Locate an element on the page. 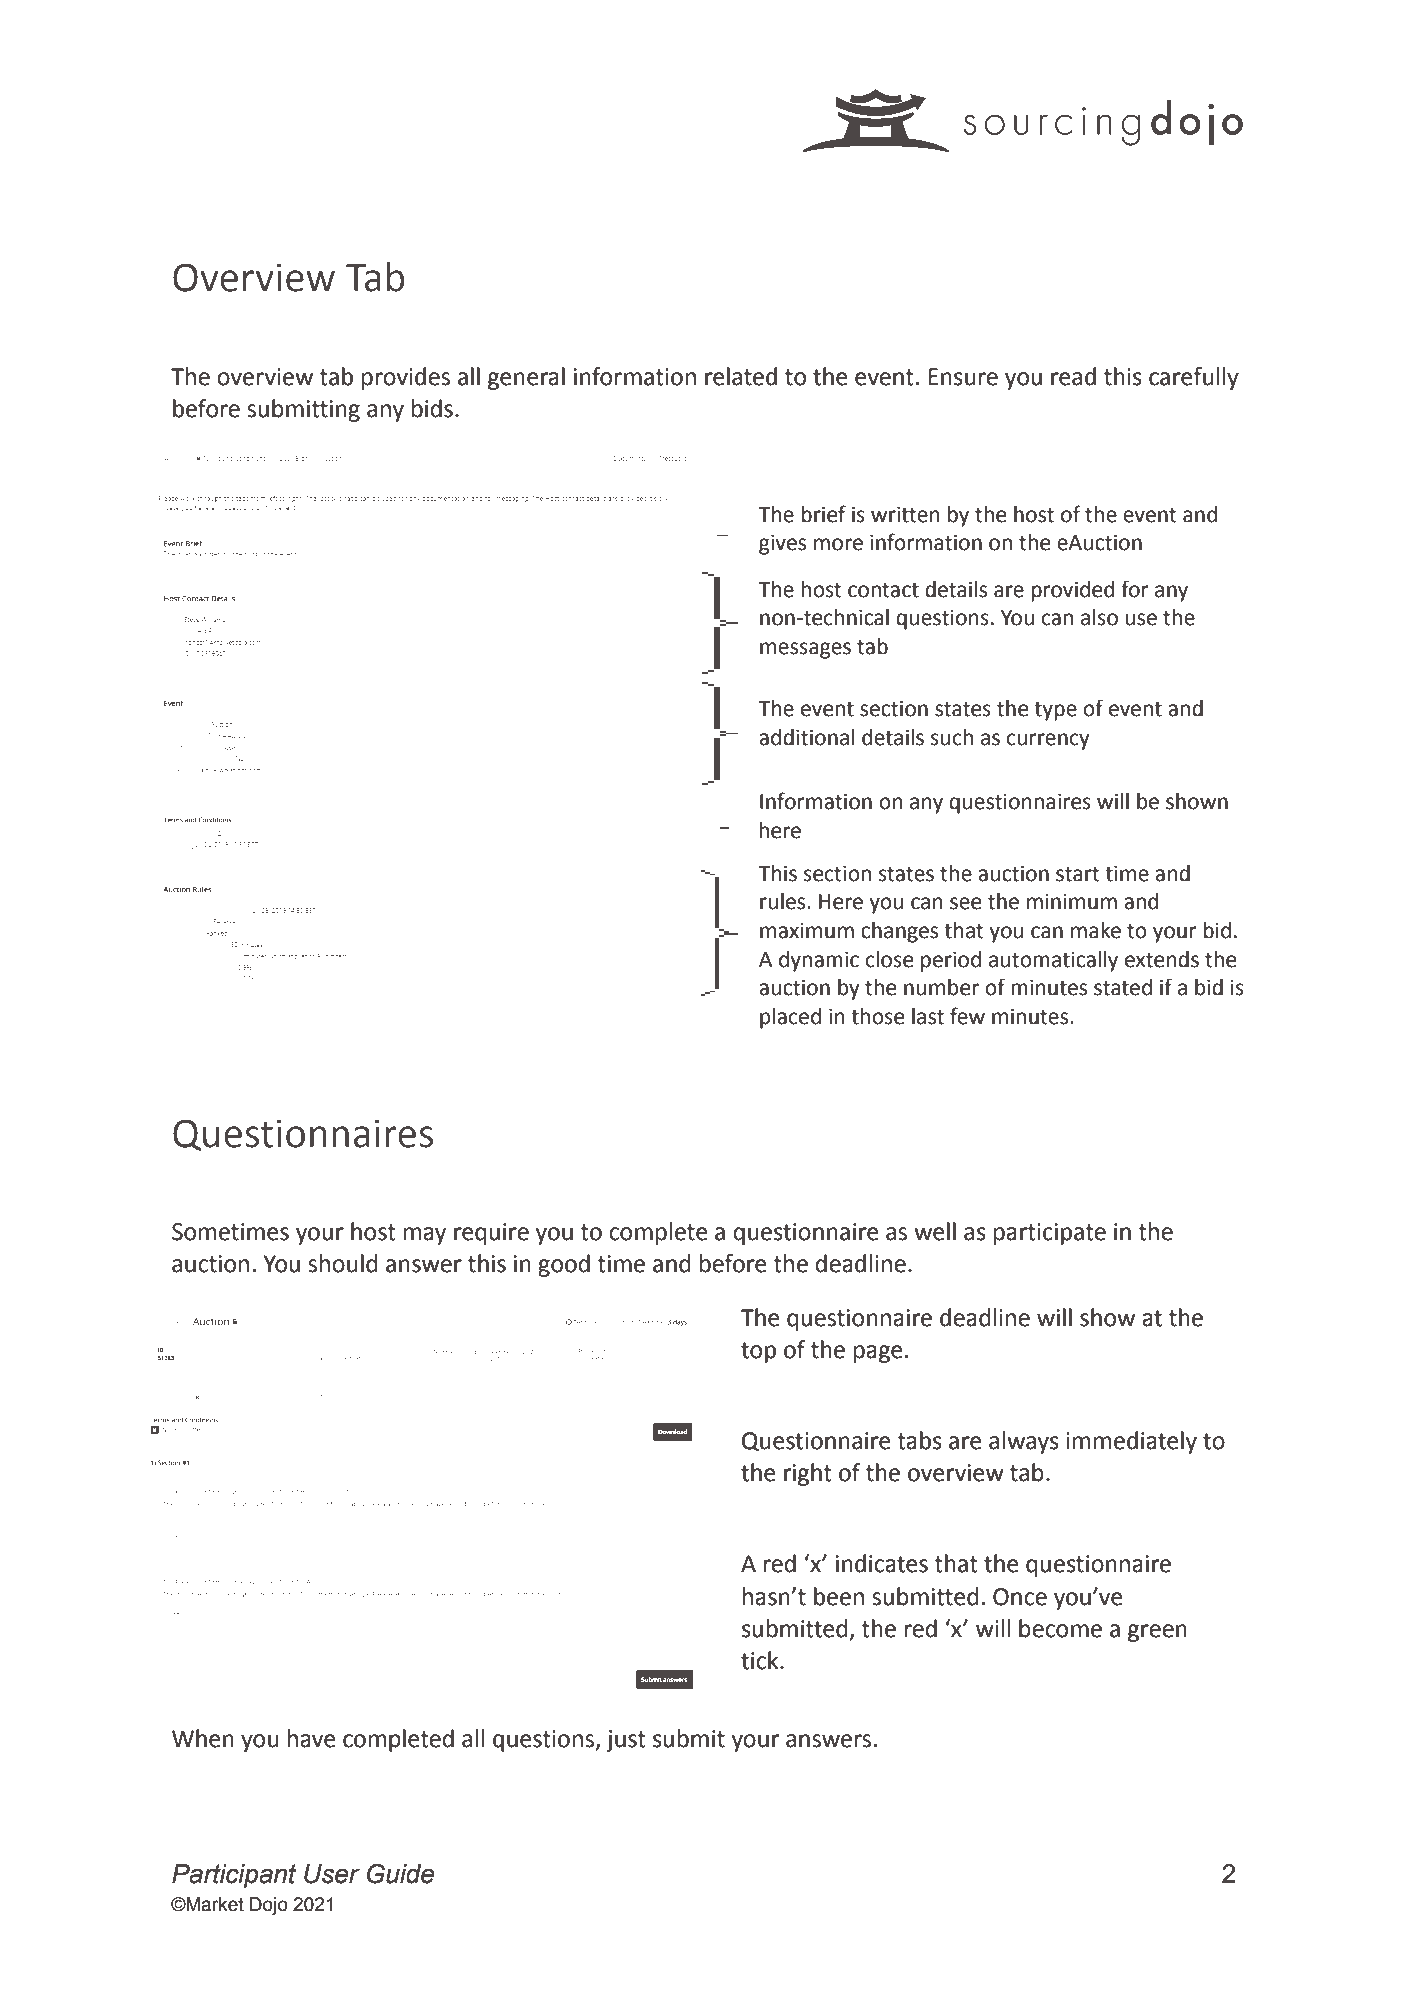 The height and width of the image is (2005, 1419). should is located at coordinates (343, 1263).
